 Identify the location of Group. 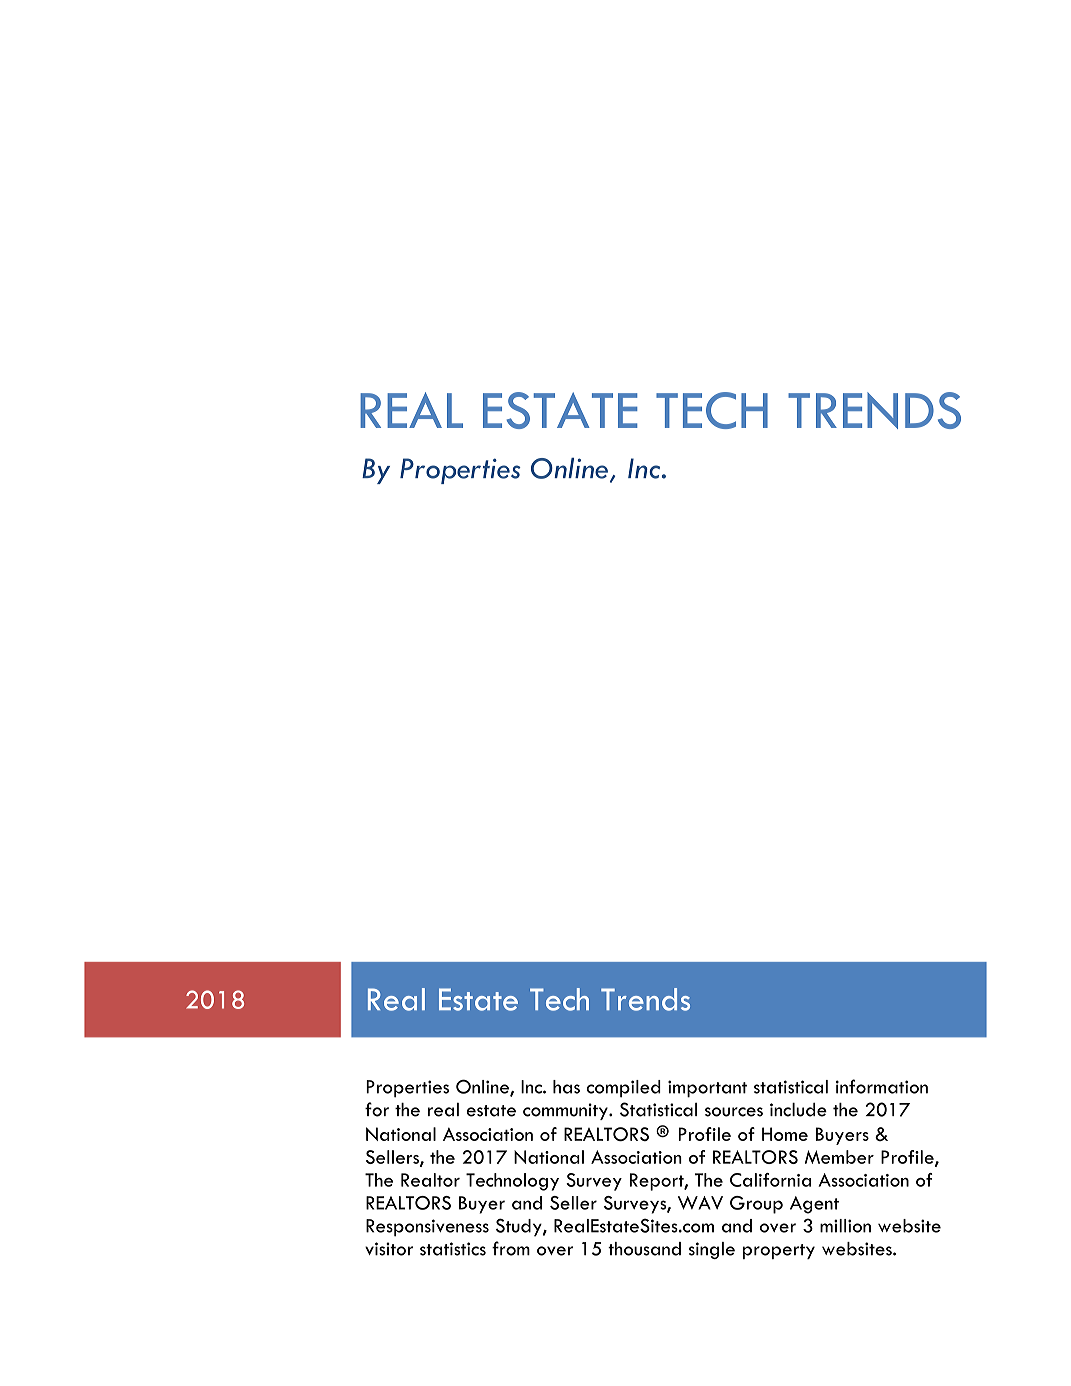
(756, 1205).
